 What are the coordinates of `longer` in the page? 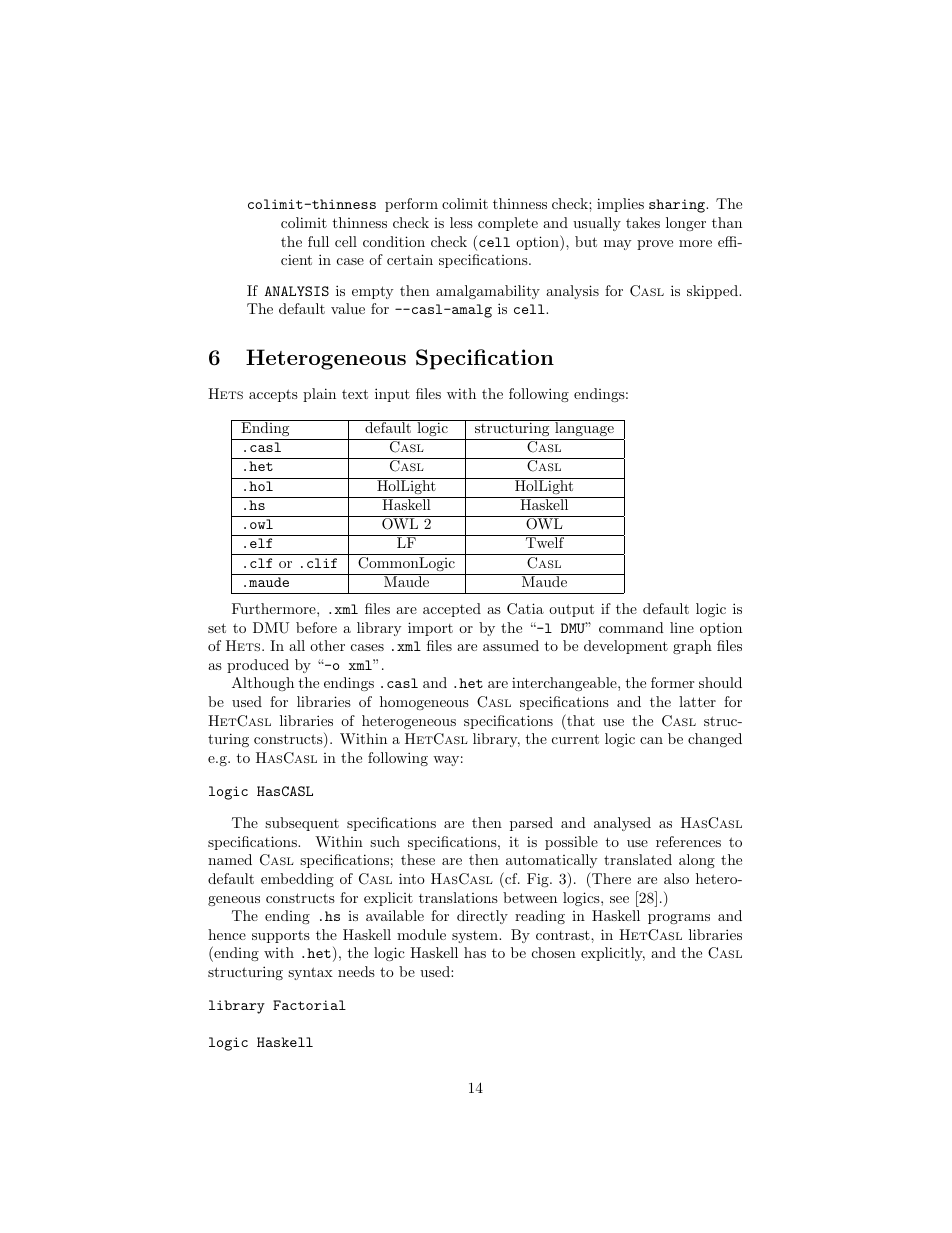 It's located at (686, 224).
